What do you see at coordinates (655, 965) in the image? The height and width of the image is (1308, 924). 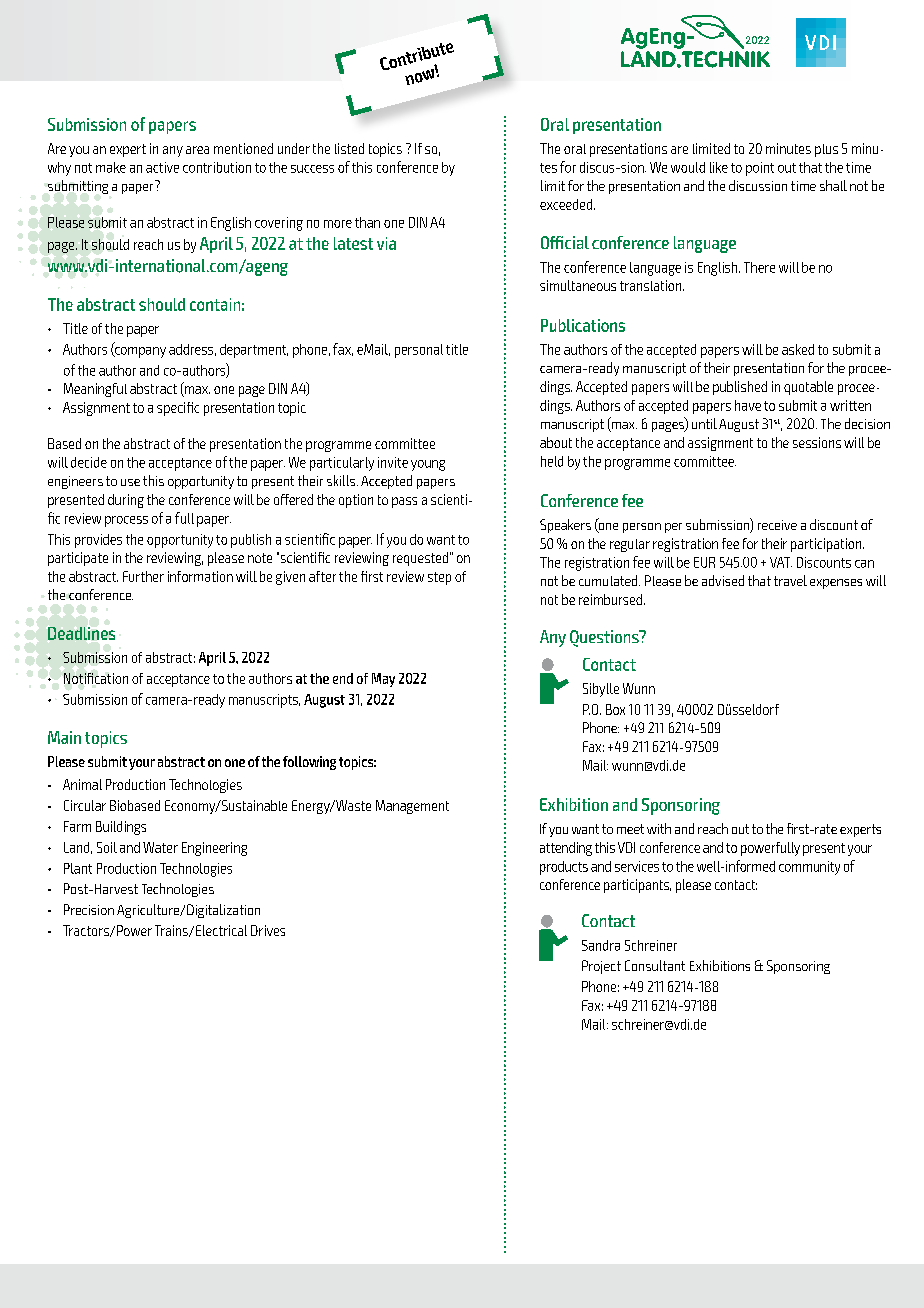 I see `Consultant` at bounding box center [655, 965].
